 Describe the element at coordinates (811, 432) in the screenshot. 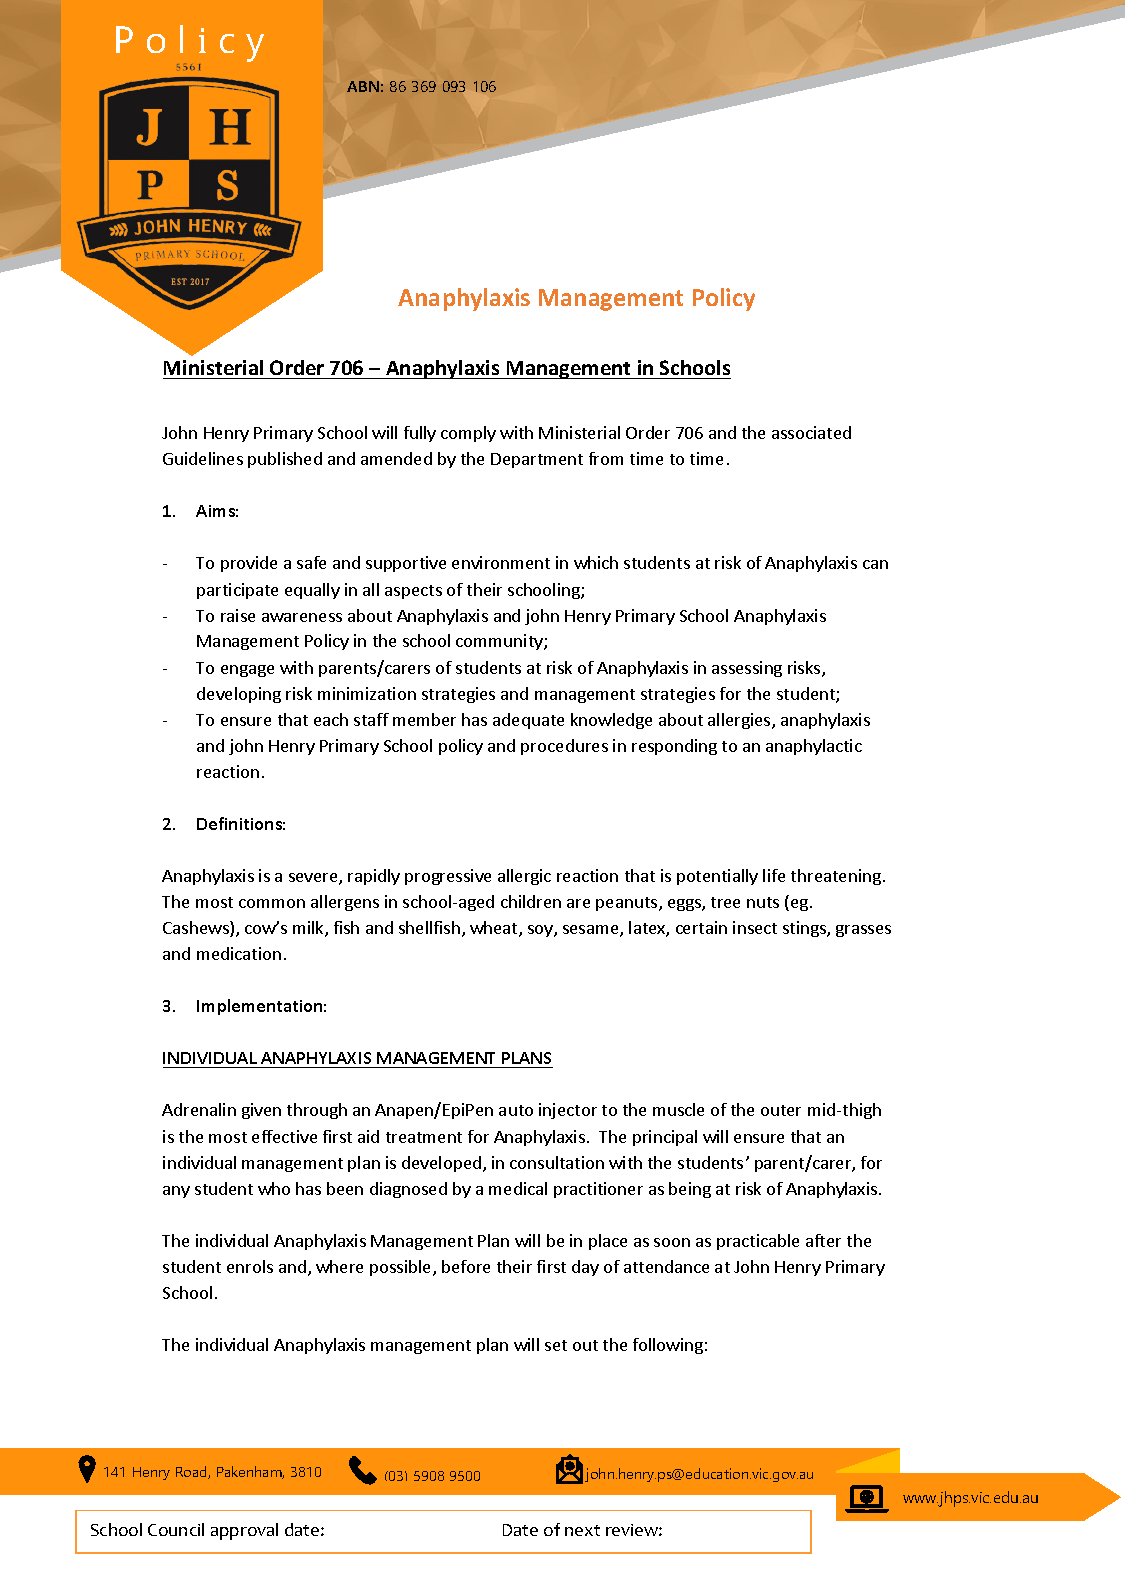

I see `associated` at that location.
